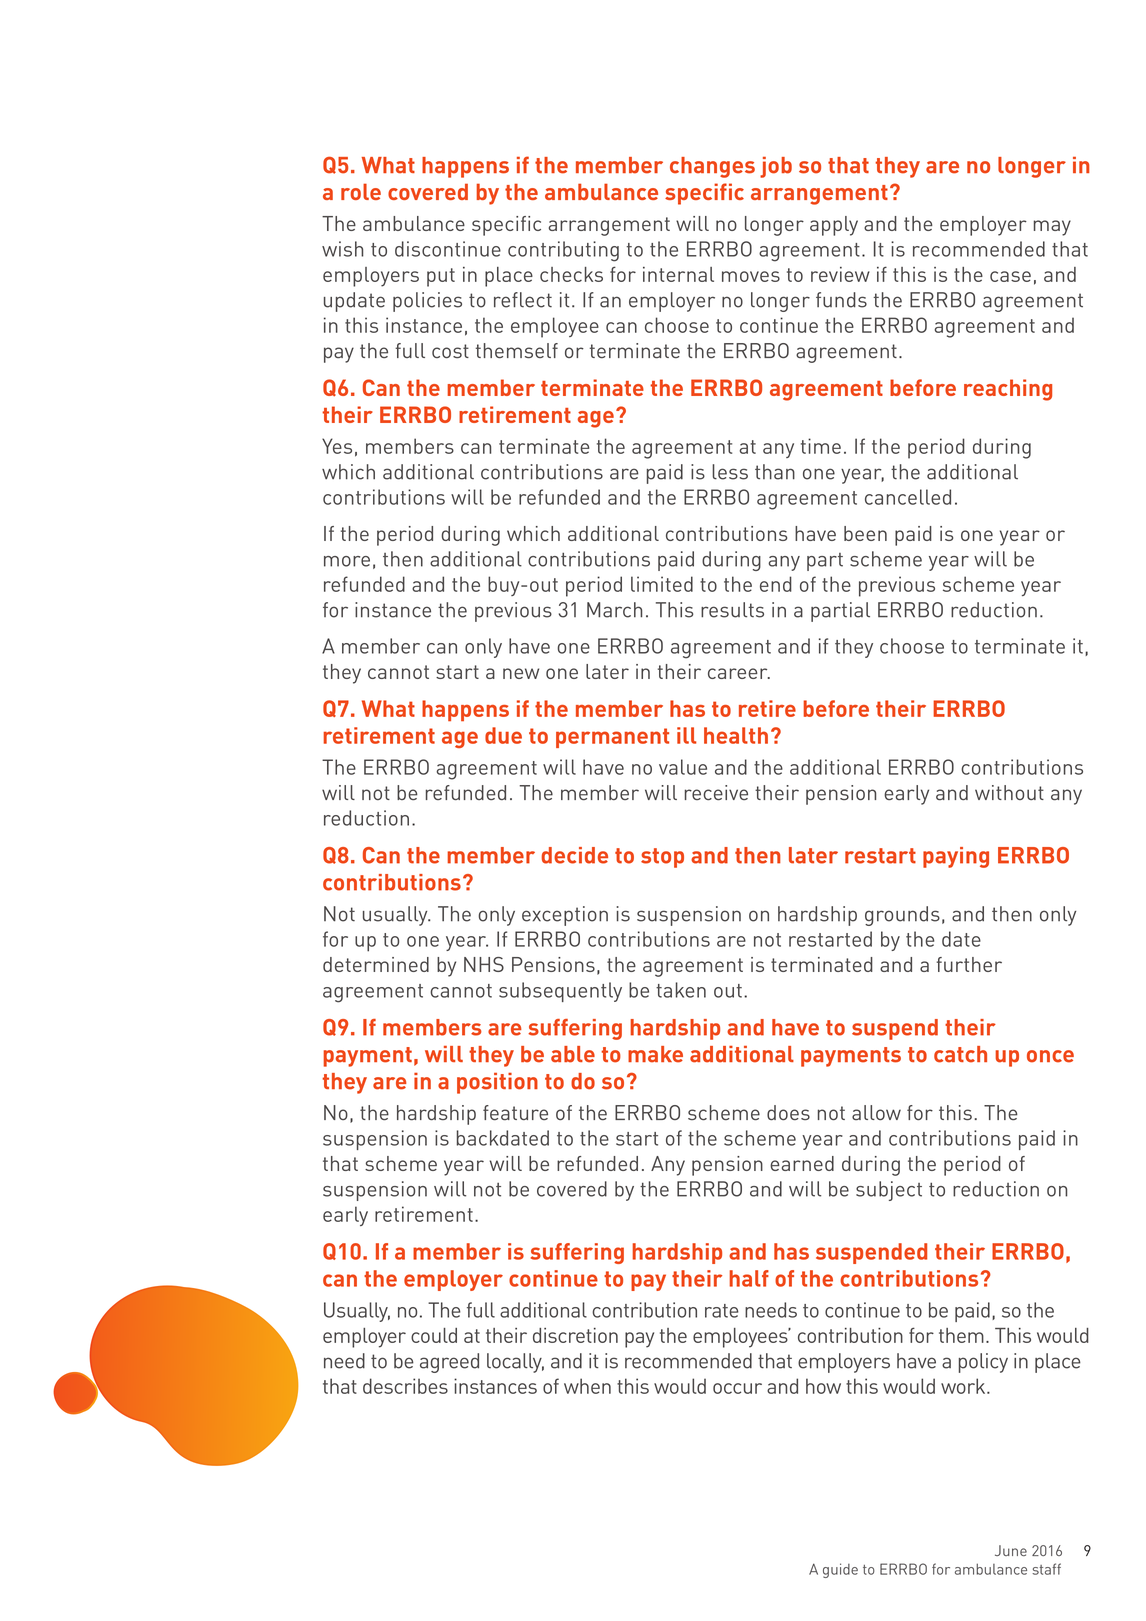 Image resolution: width=1146 pixels, height=1621 pixels. Describe the element at coordinates (737, 1388) in the document. I see `occur` at that location.
